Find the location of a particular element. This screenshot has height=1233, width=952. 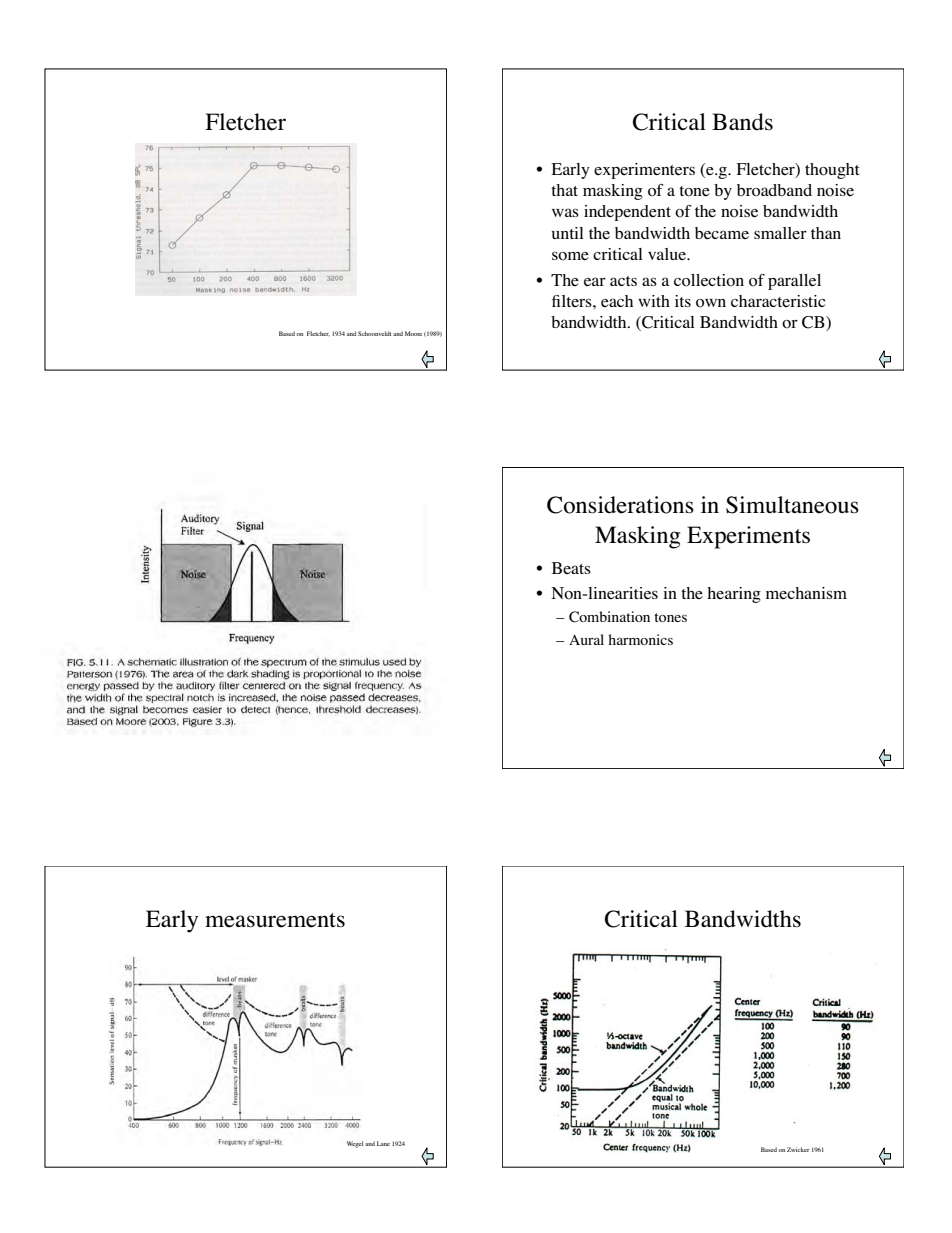

that is located at coordinates (564, 190).
